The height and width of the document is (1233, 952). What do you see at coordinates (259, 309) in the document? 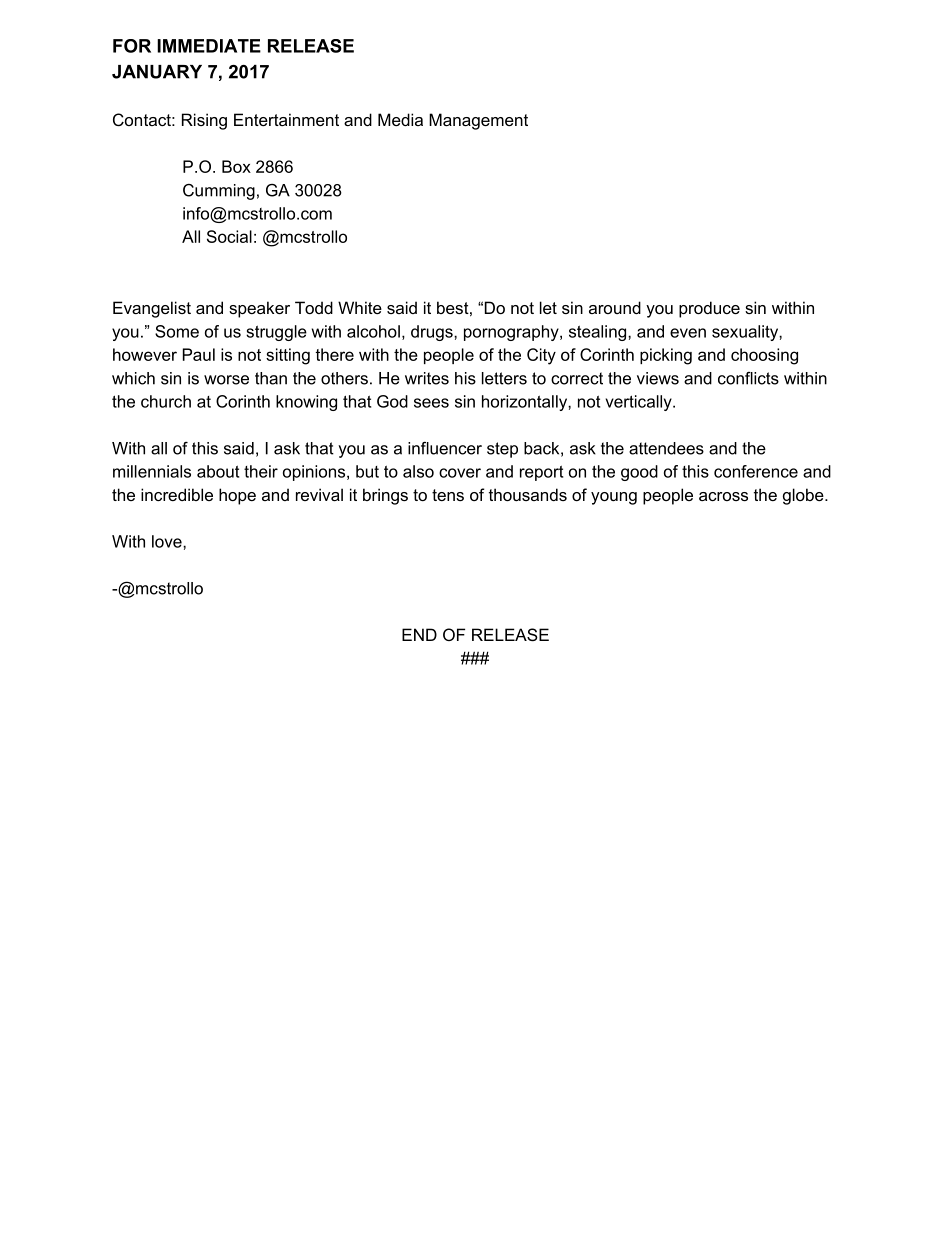
I see `speaker` at bounding box center [259, 309].
